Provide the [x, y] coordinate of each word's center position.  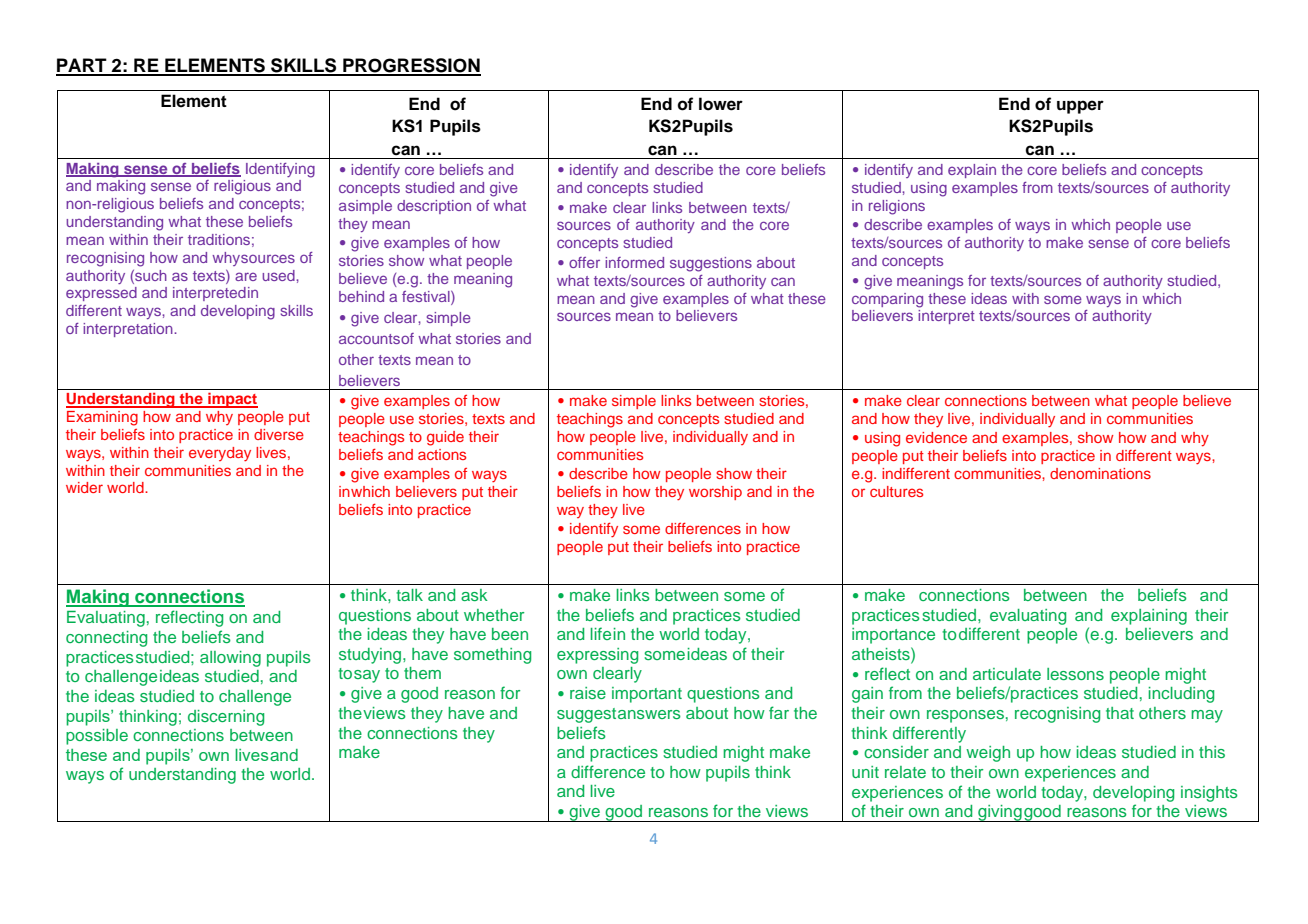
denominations [1100, 473]
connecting [106, 639]
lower [721, 104]
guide [445, 438]
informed [634, 262]
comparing [887, 300]
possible [97, 737]
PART [82, 66]
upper [1080, 107]
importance [893, 636]
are [246, 276]
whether [494, 615]
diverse [279, 434]
